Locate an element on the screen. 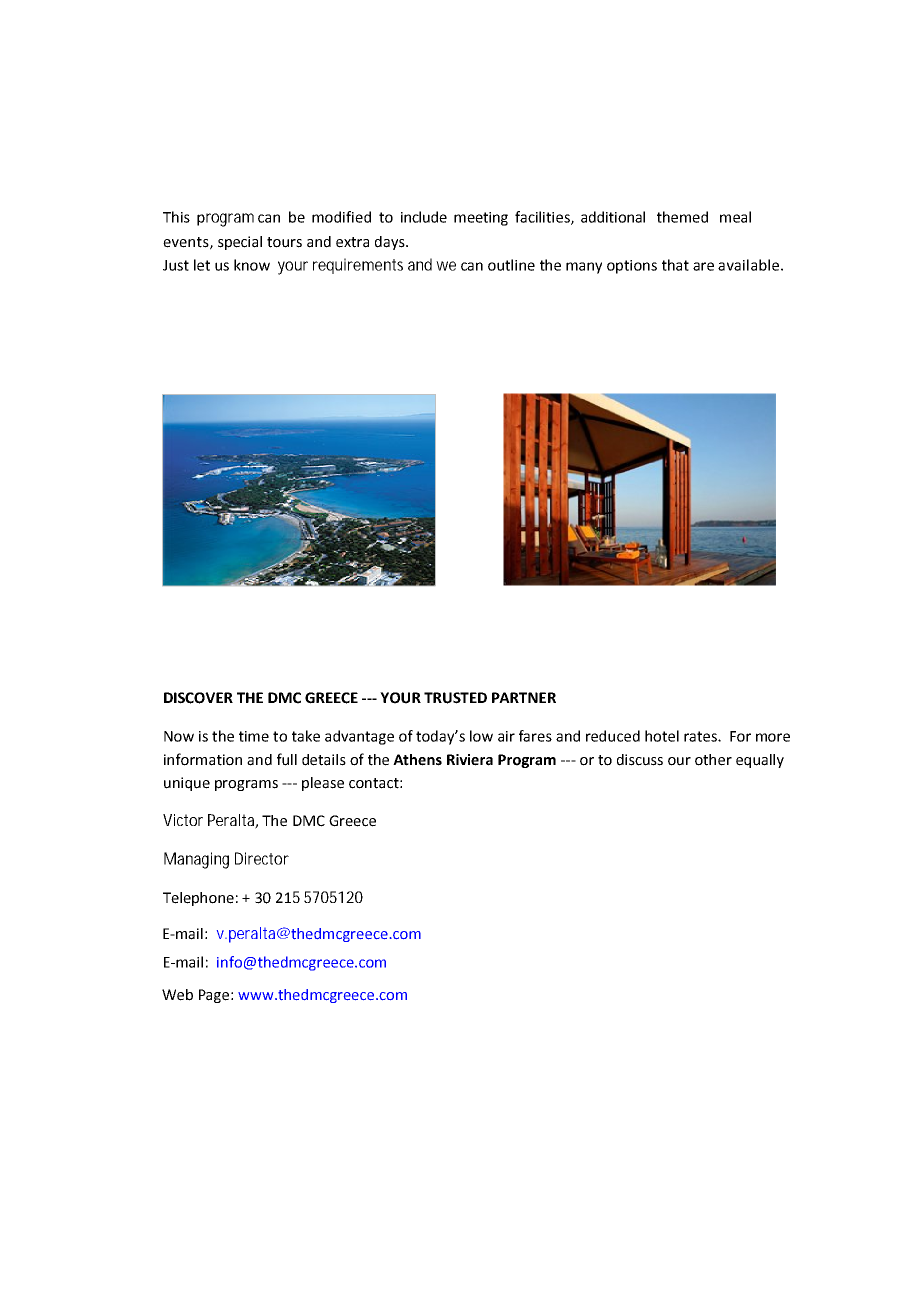  meeting is located at coordinates (481, 219).
